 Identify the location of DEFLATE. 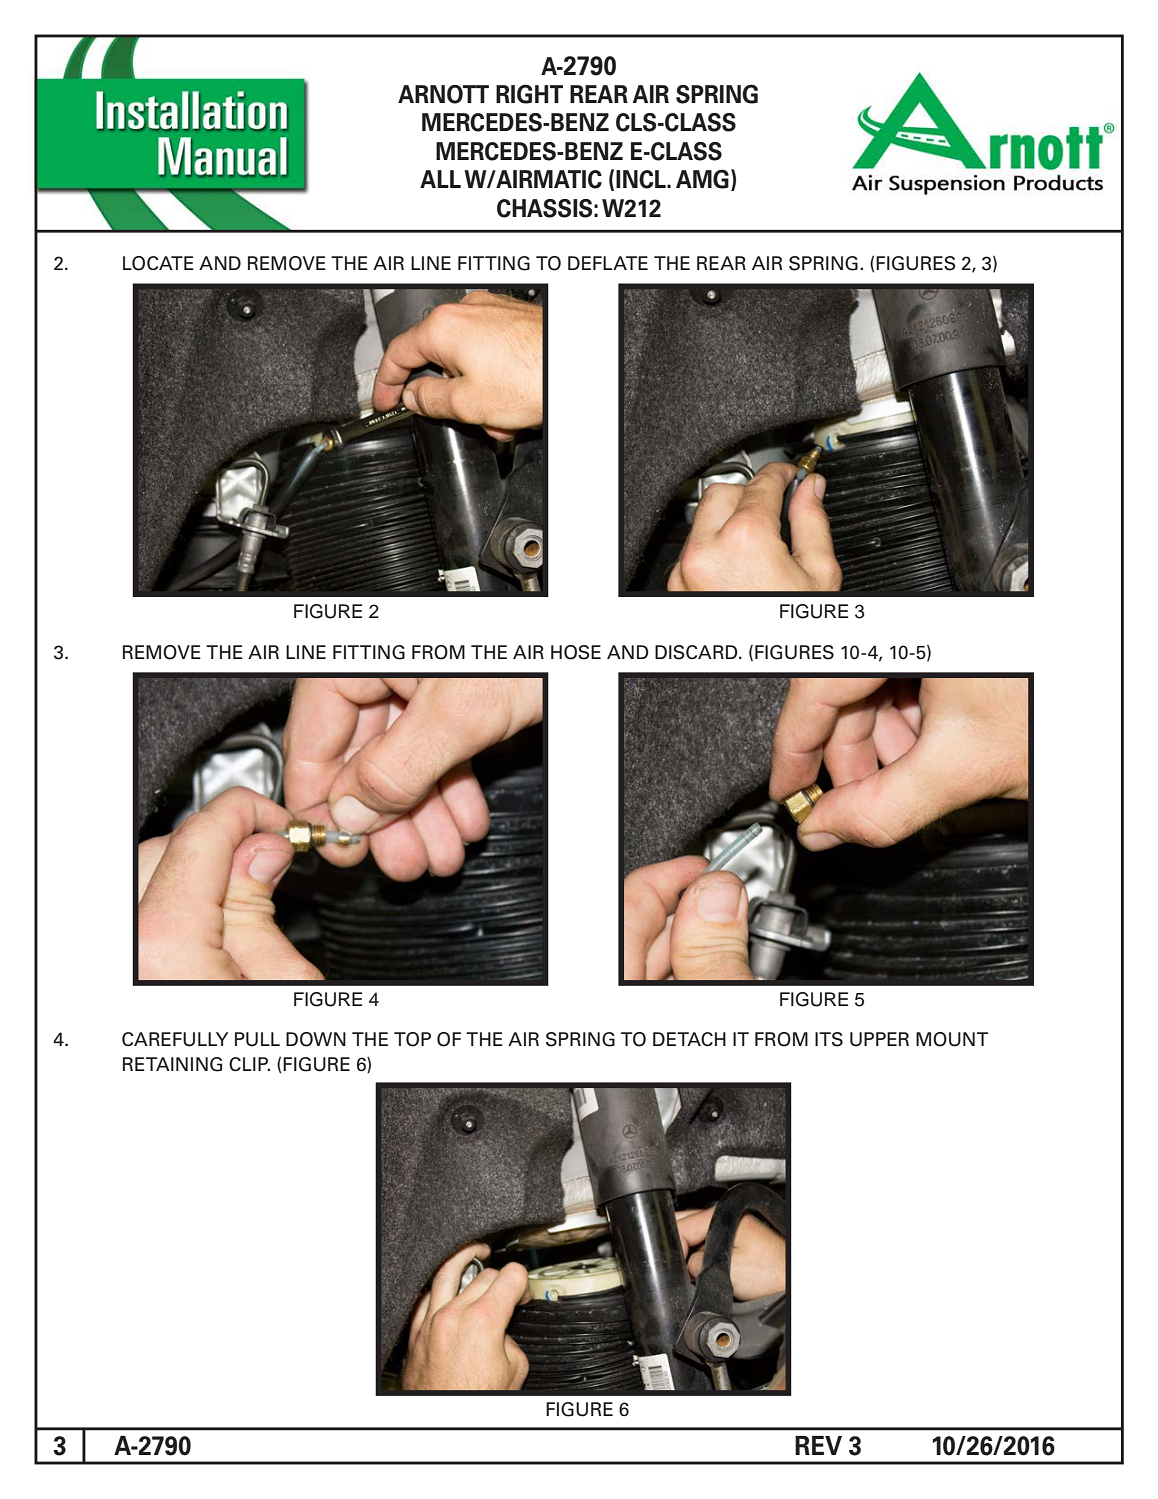
(608, 263).
